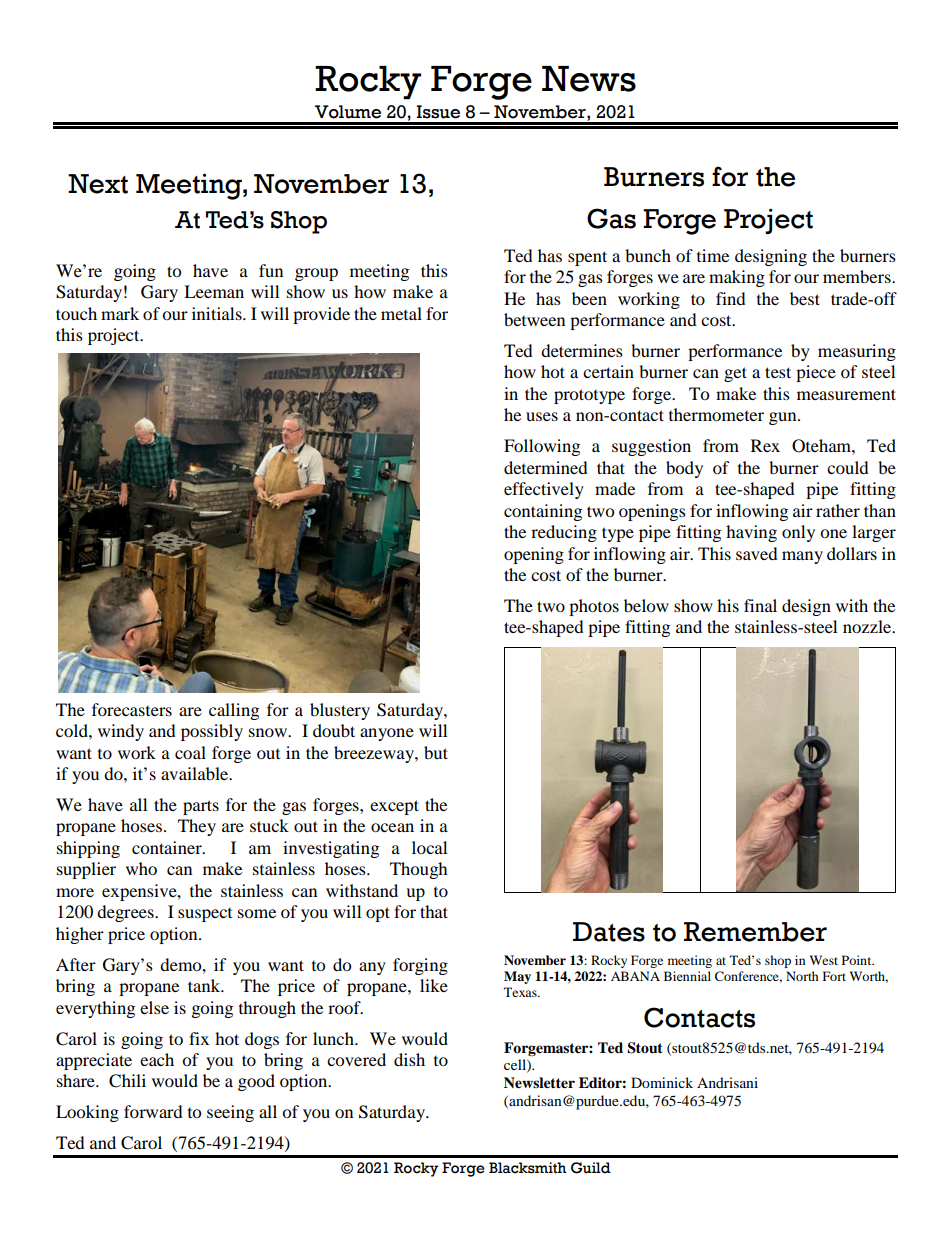 The width and height of the document is (952, 1233). What do you see at coordinates (546, 467) in the document?
I see `determined` at bounding box center [546, 467].
